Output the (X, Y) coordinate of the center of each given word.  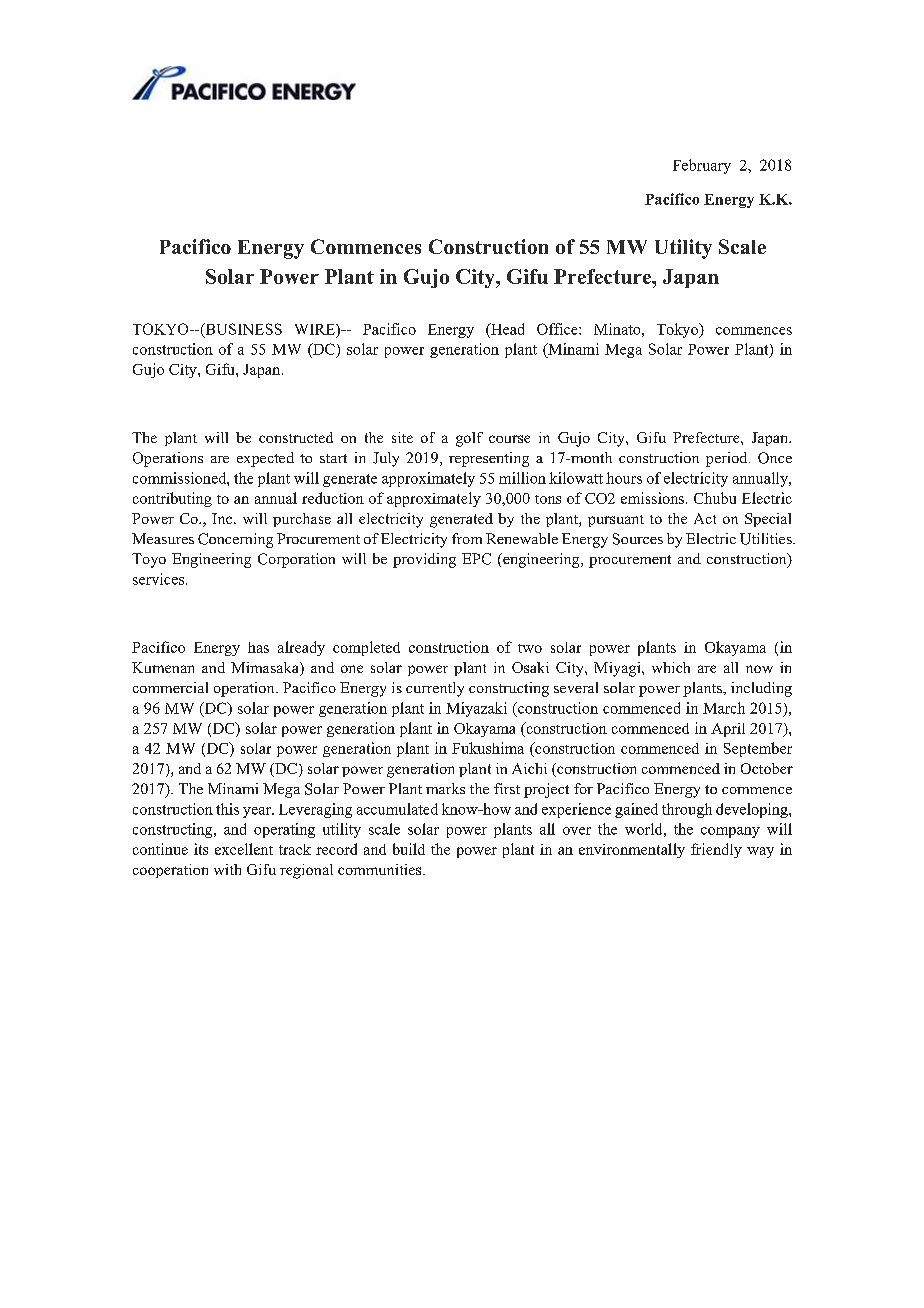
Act (705, 518)
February (702, 166)
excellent (244, 849)
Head (506, 329)
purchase (302, 520)
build (409, 849)
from (467, 538)
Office (558, 329)
